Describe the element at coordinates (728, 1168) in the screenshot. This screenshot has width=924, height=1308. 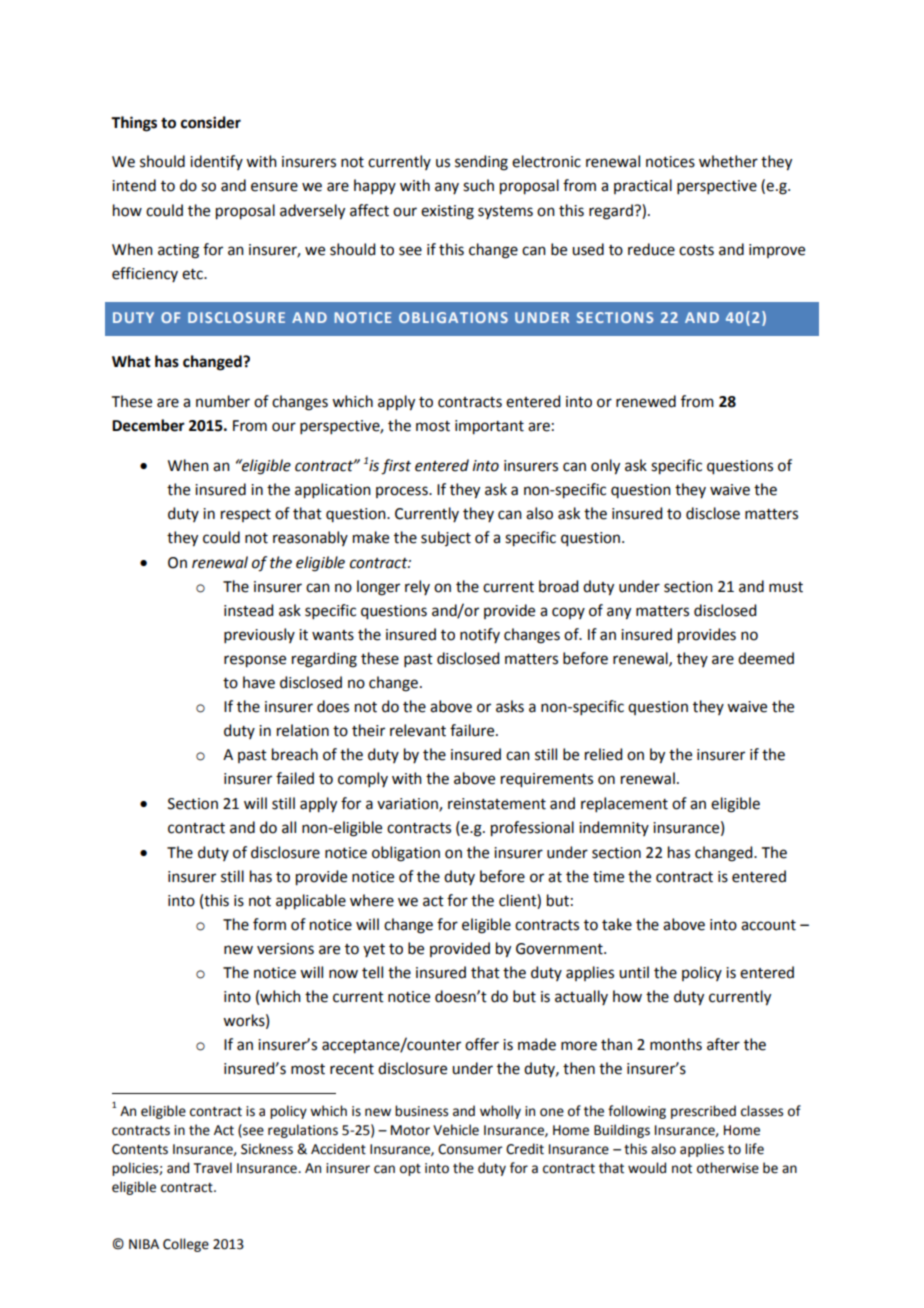
I see `otherwise` at that location.
